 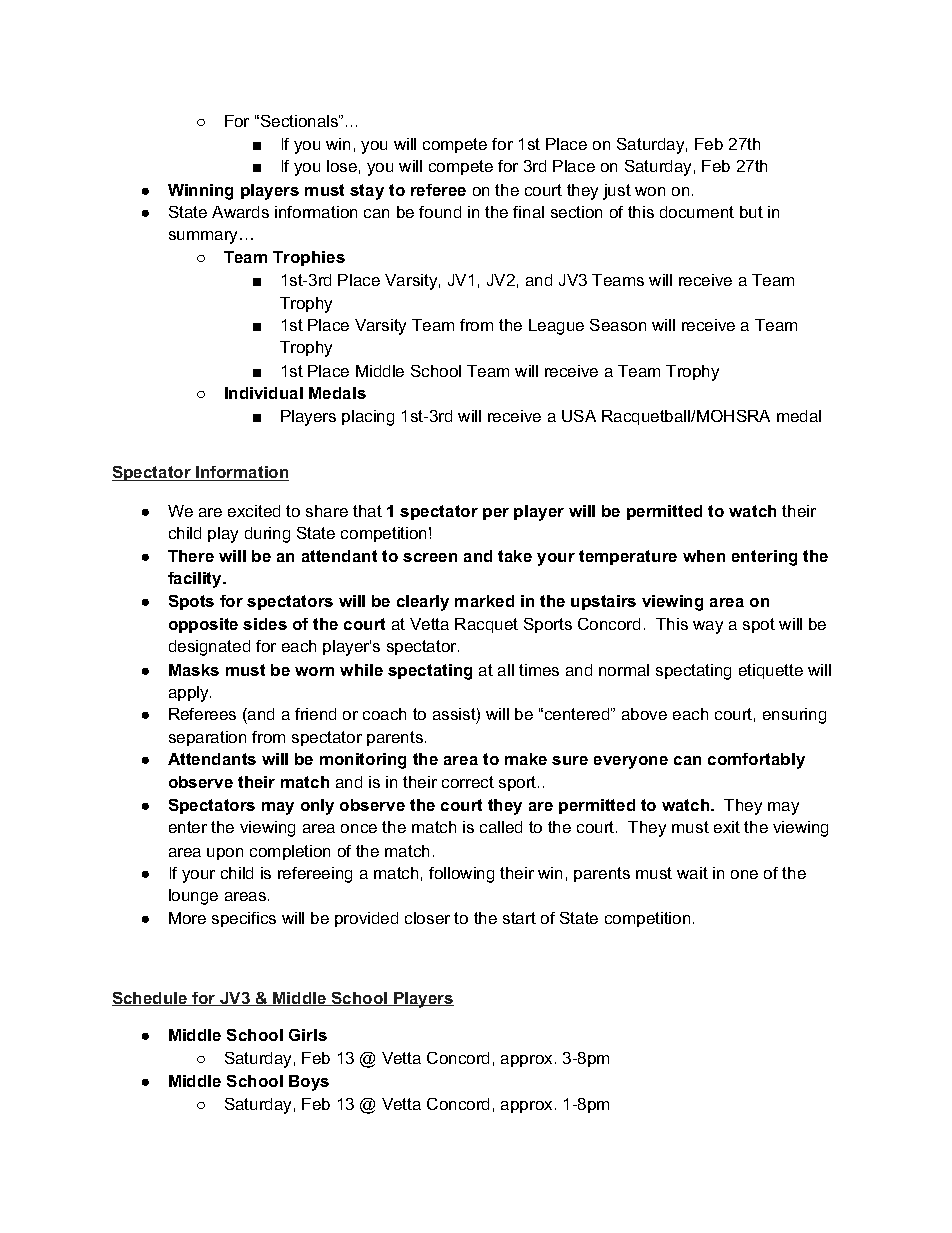 I want to click on comfortably, so click(x=756, y=761).
